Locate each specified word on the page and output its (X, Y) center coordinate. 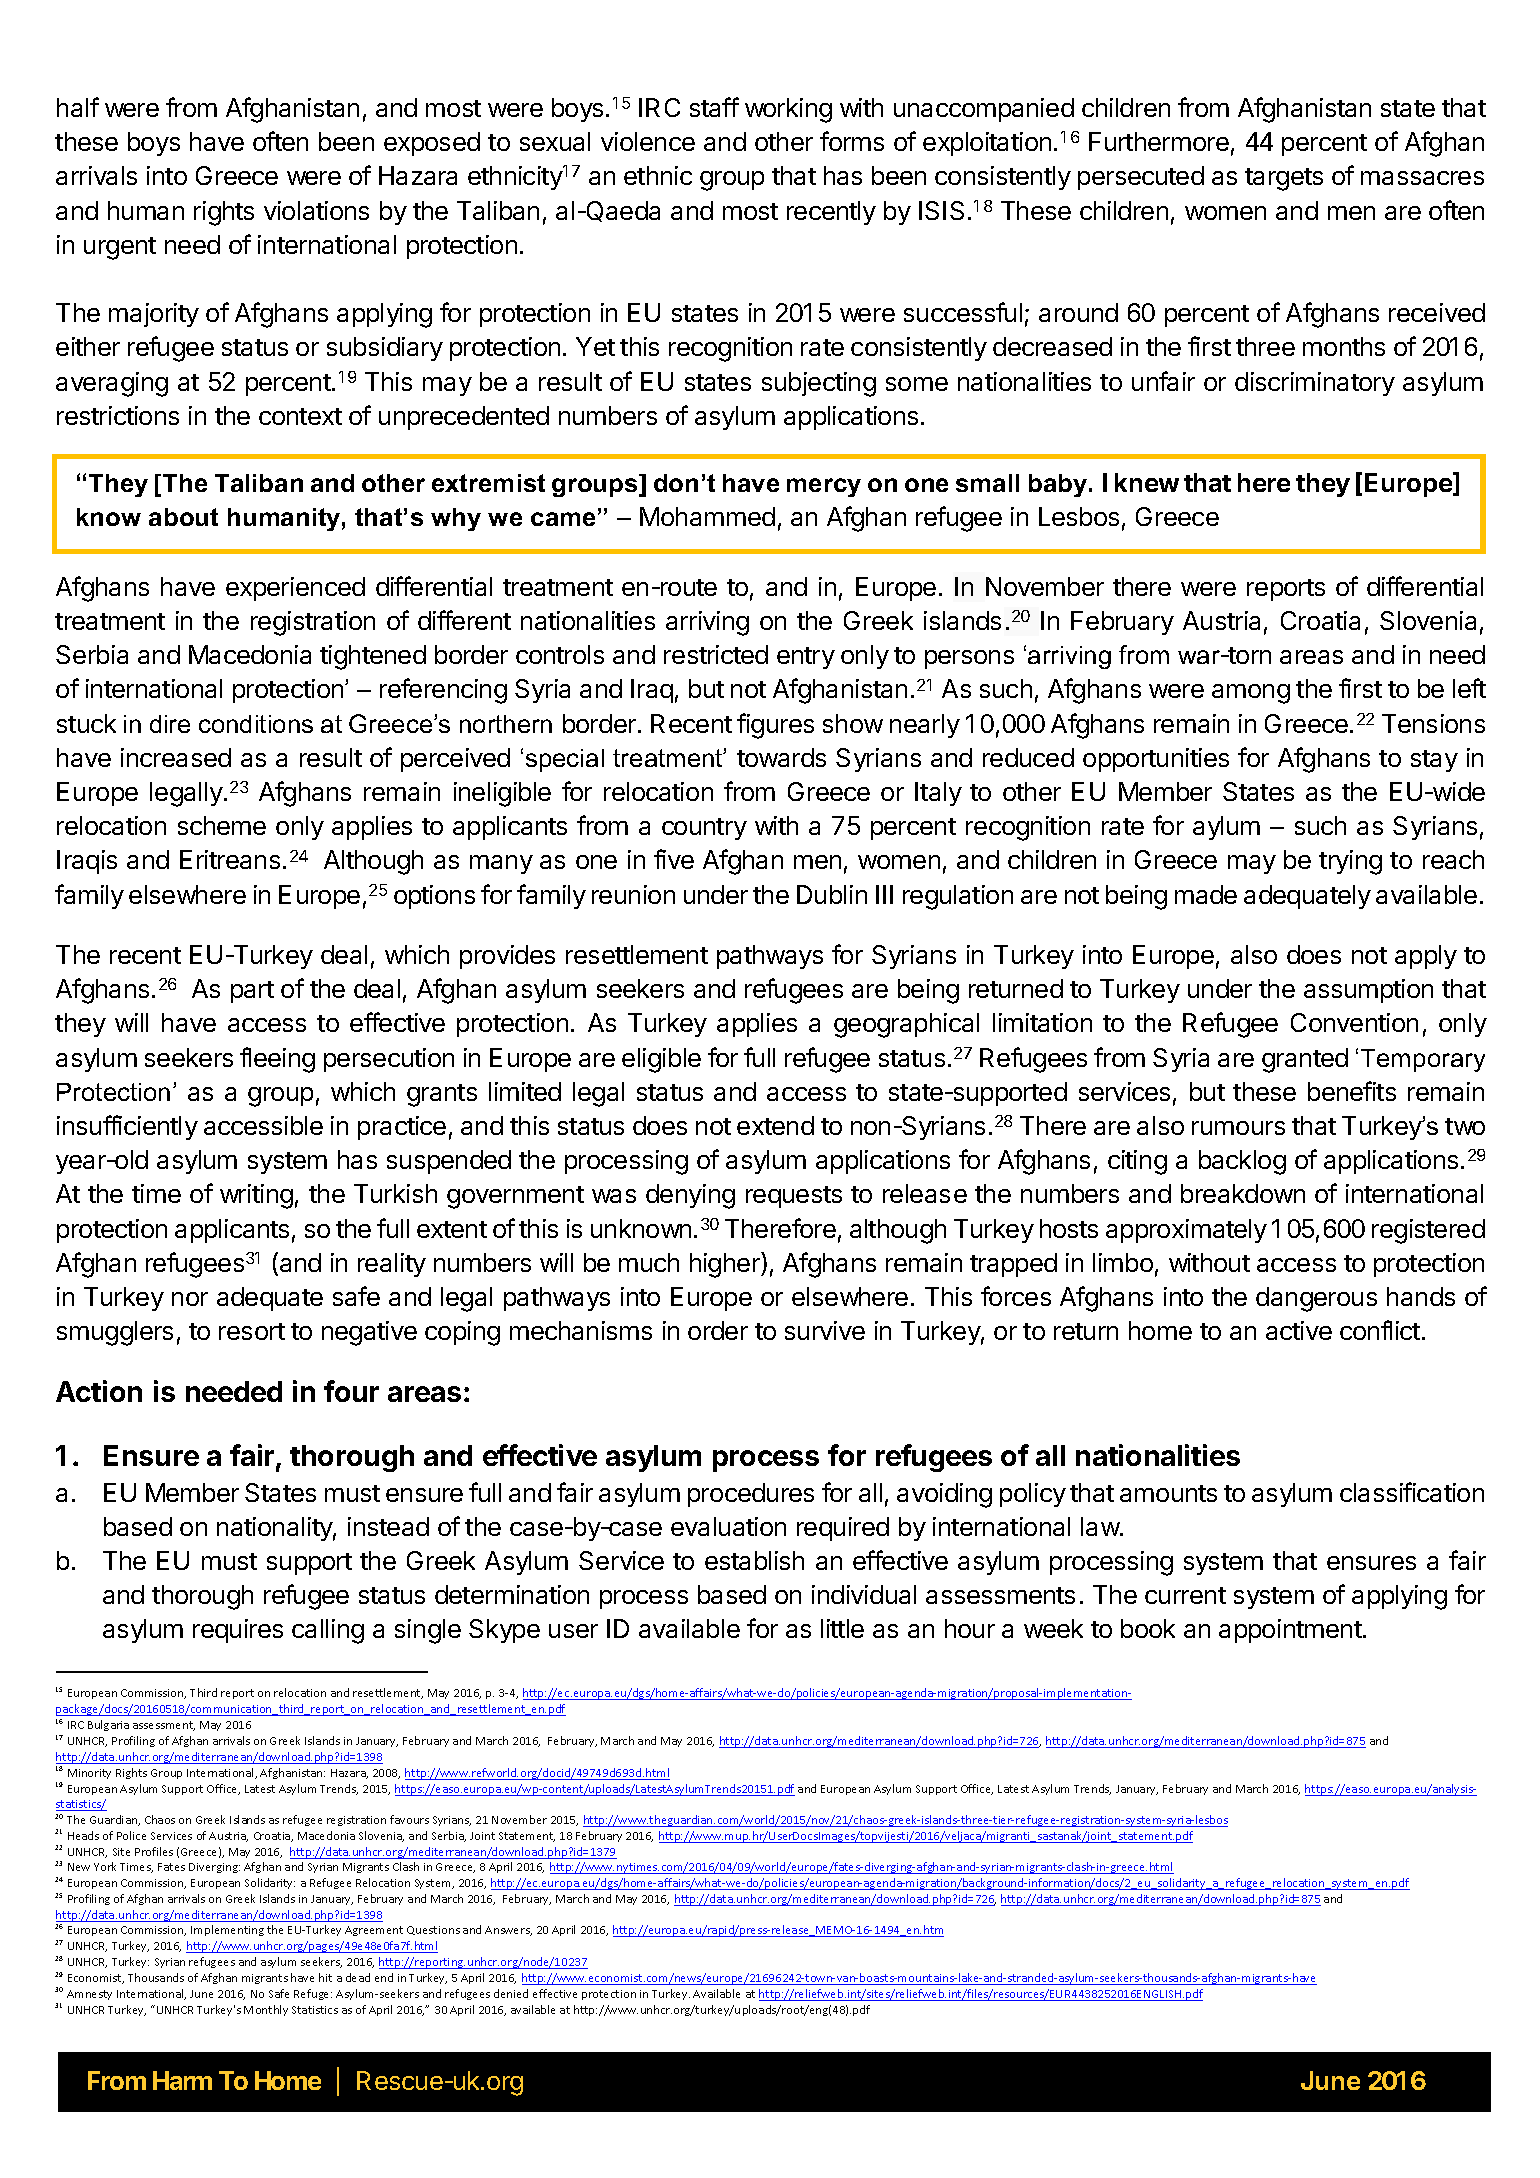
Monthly (266, 2010)
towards (781, 757)
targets (1284, 179)
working (788, 110)
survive (825, 1330)
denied (511, 1993)
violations (316, 210)
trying (1350, 862)
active (1299, 1330)
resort (252, 1331)
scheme (222, 825)
